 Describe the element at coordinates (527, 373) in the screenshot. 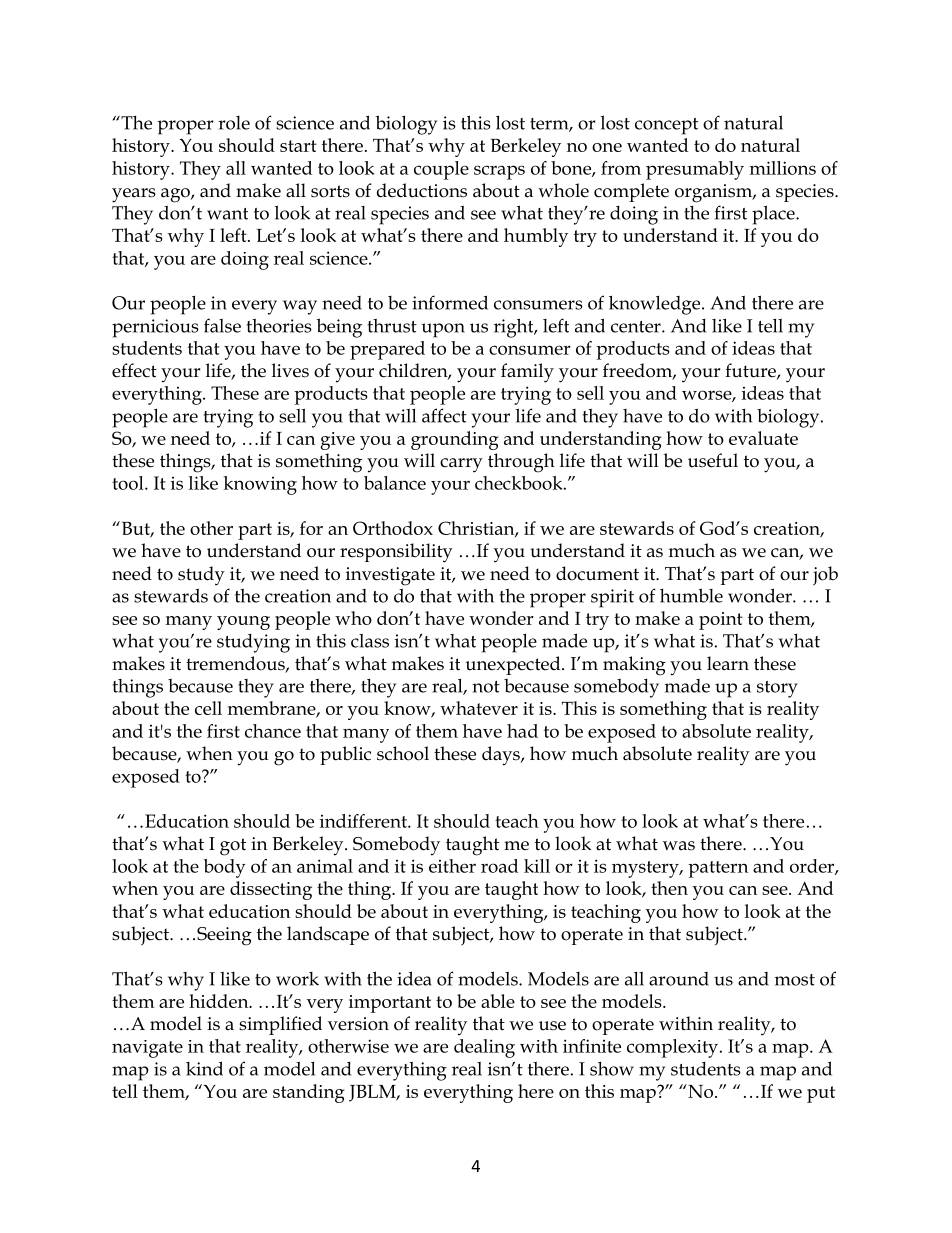

I see `family` at that location.
